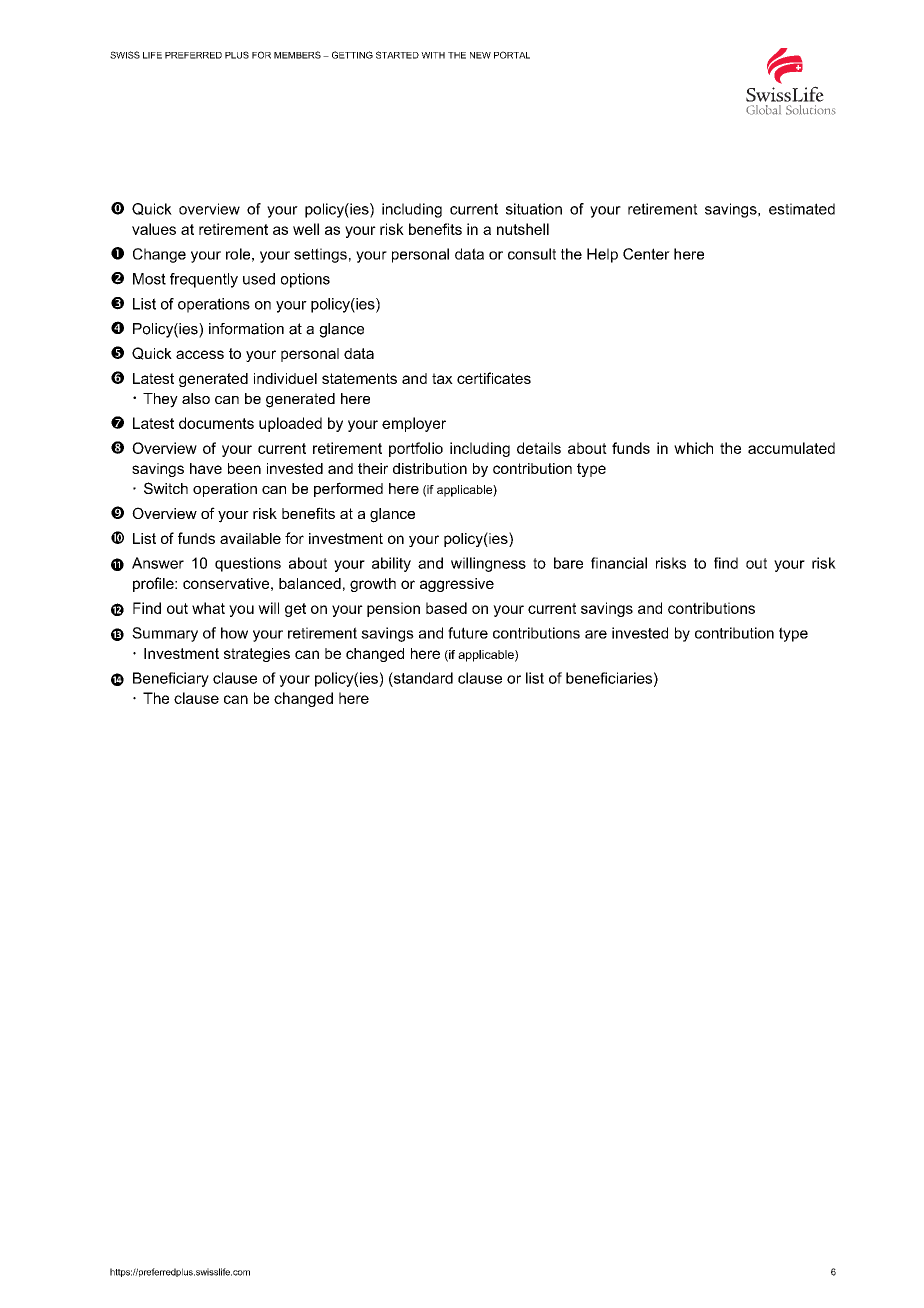 The width and height of the image is (924, 1308). What do you see at coordinates (468, 633) in the image?
I see `future` at bounding box center [468, 633].
